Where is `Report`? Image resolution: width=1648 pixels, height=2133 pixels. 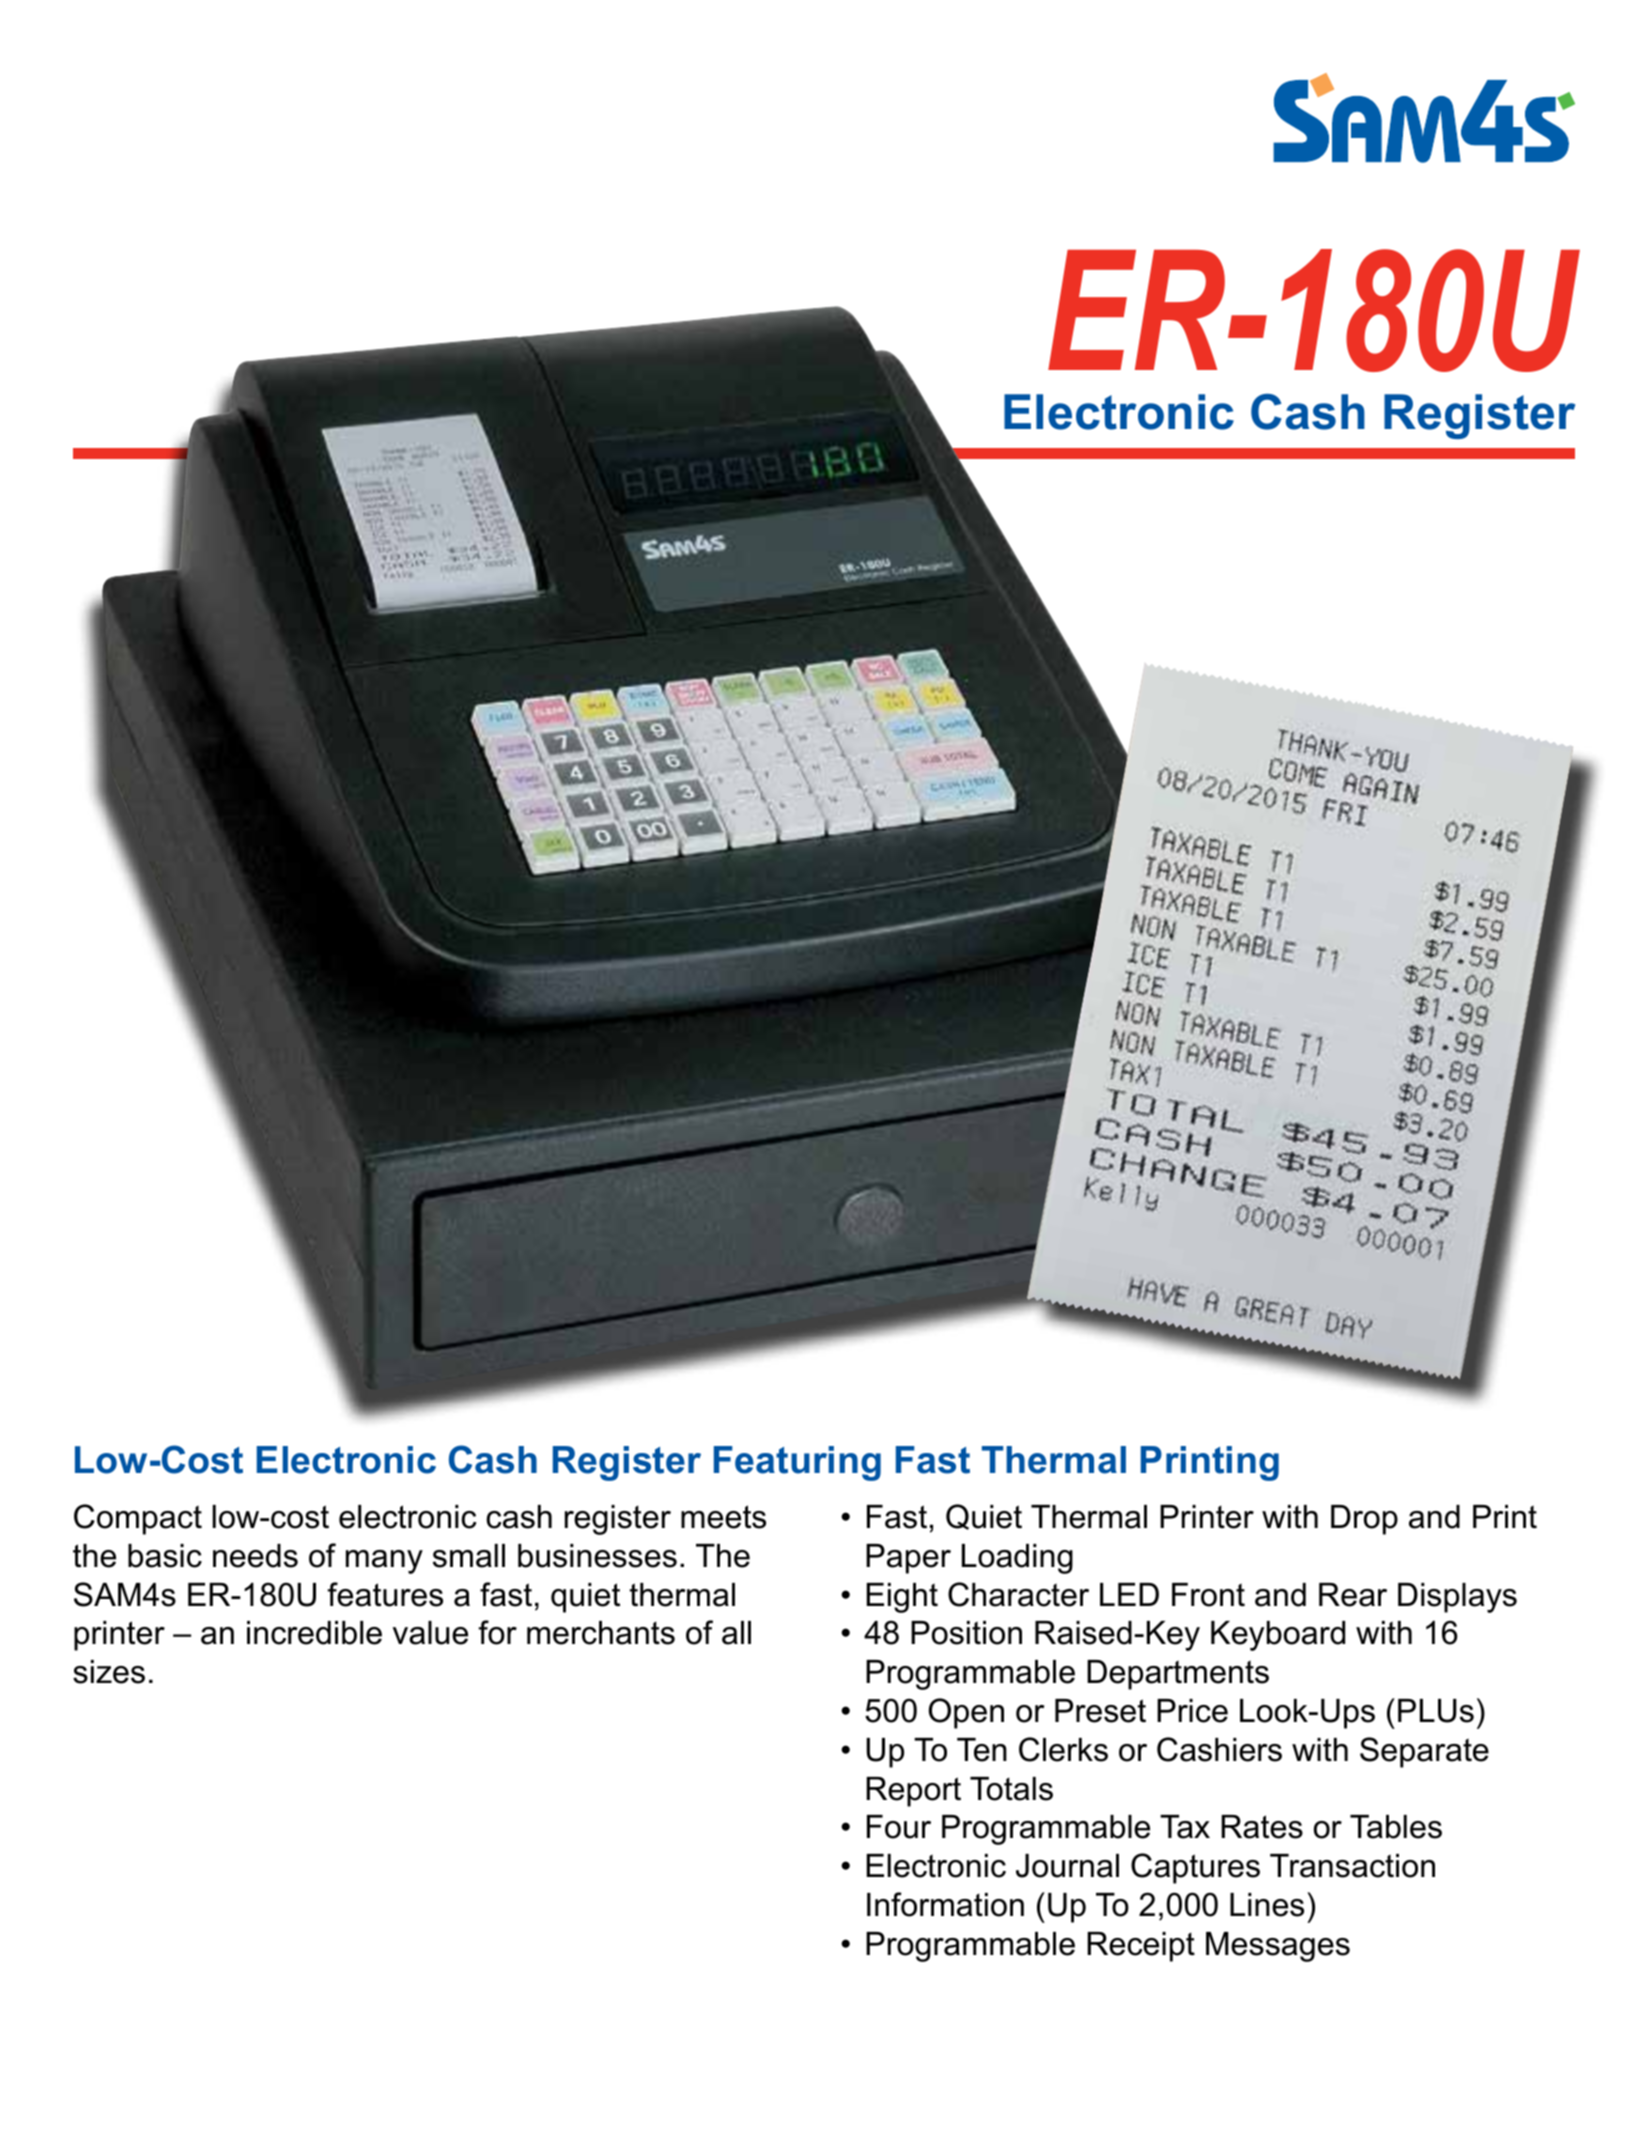
Report is located at coordinates (913, 1792).
